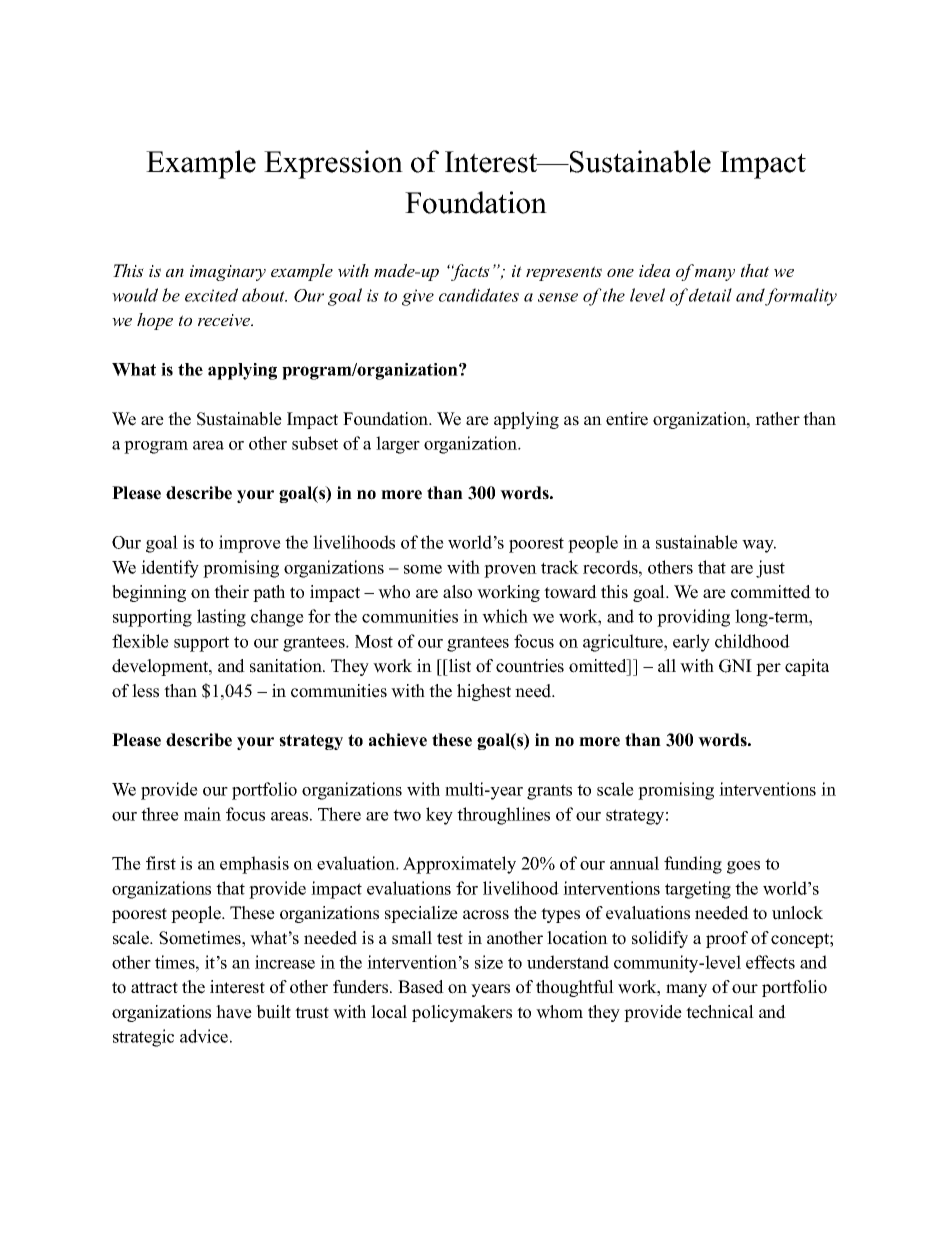 This screenshot has height=1233, width=952. What do you see at coordinates (225, 320) in the screenshot?
I see `receive` at bounding box center [225, 320].
